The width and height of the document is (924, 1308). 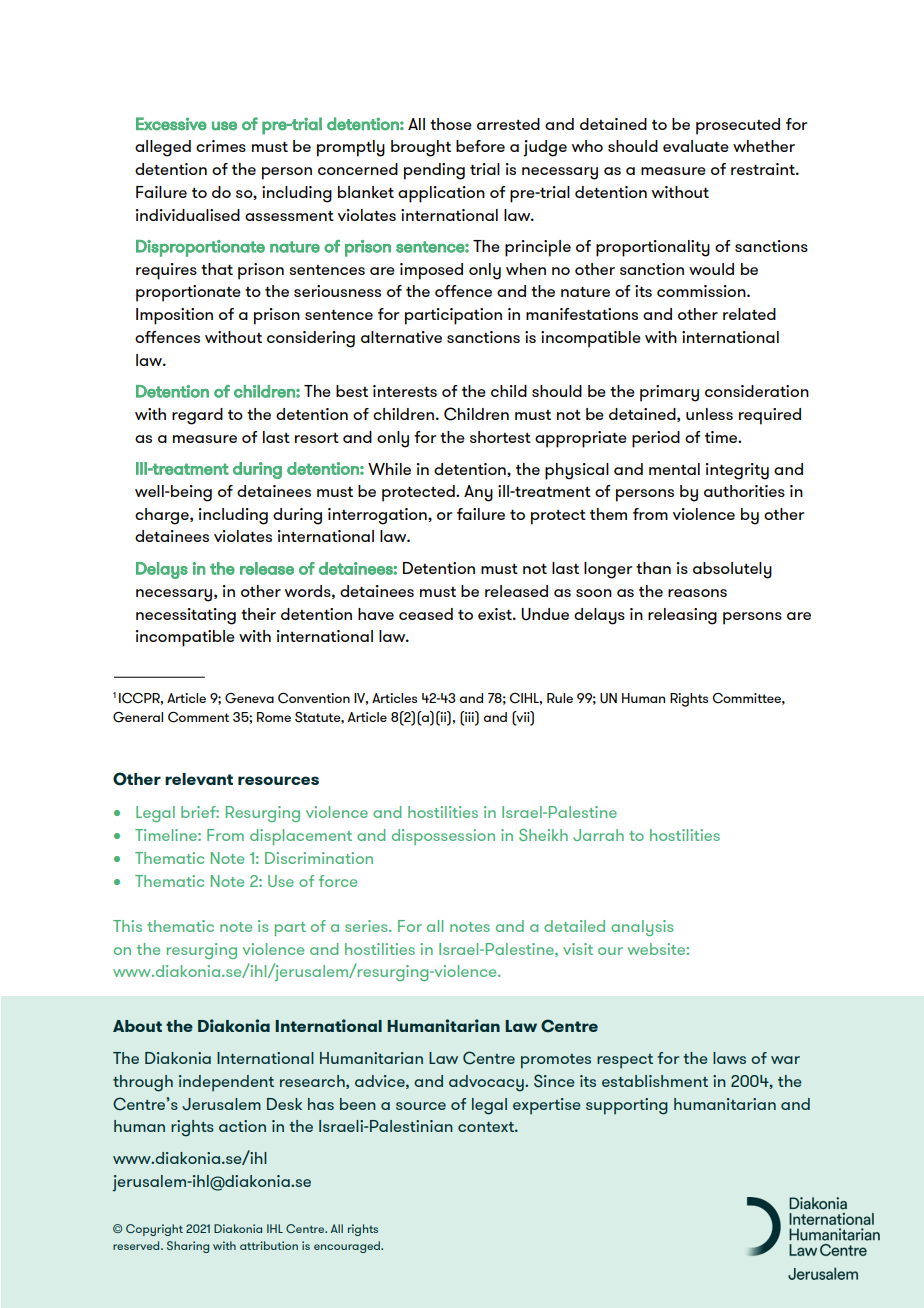 I want to click on website, so click(x=656, y=949).
